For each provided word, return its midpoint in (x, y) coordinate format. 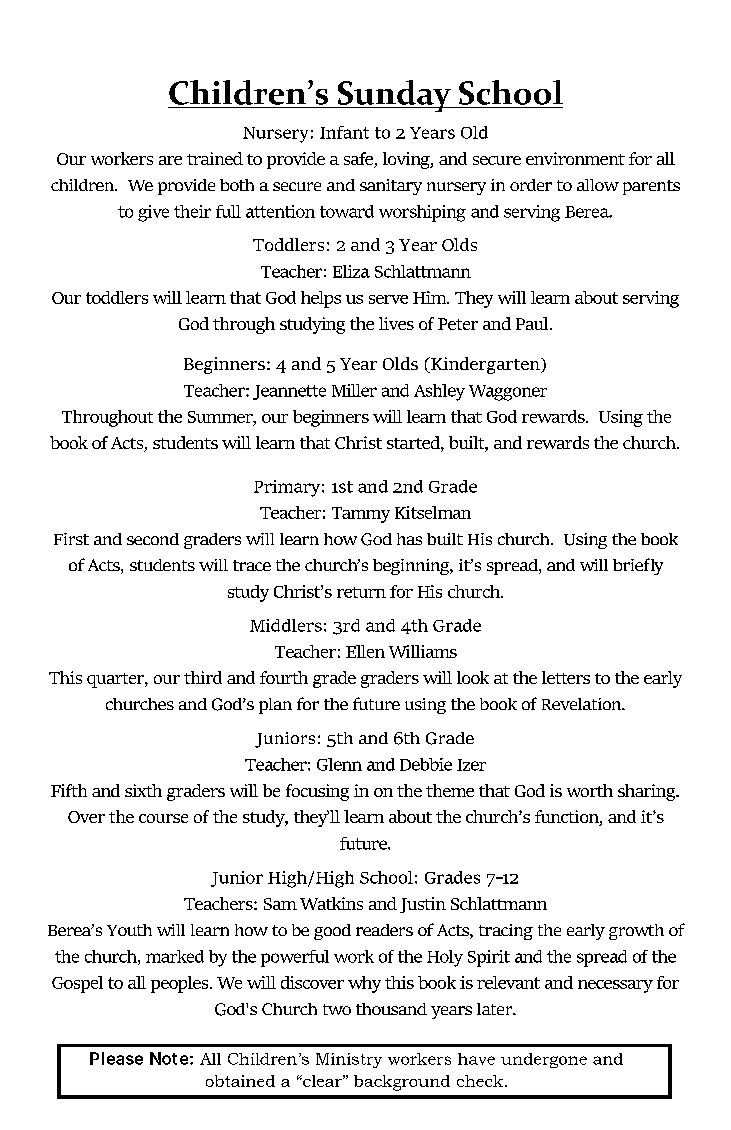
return (361, 592)
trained (215, 158)
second (153, 539)
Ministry (349, 1060)
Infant (344, 132)
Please (116, 1058)
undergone (544, 1060)
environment (575, 158)
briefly (638, 566)
